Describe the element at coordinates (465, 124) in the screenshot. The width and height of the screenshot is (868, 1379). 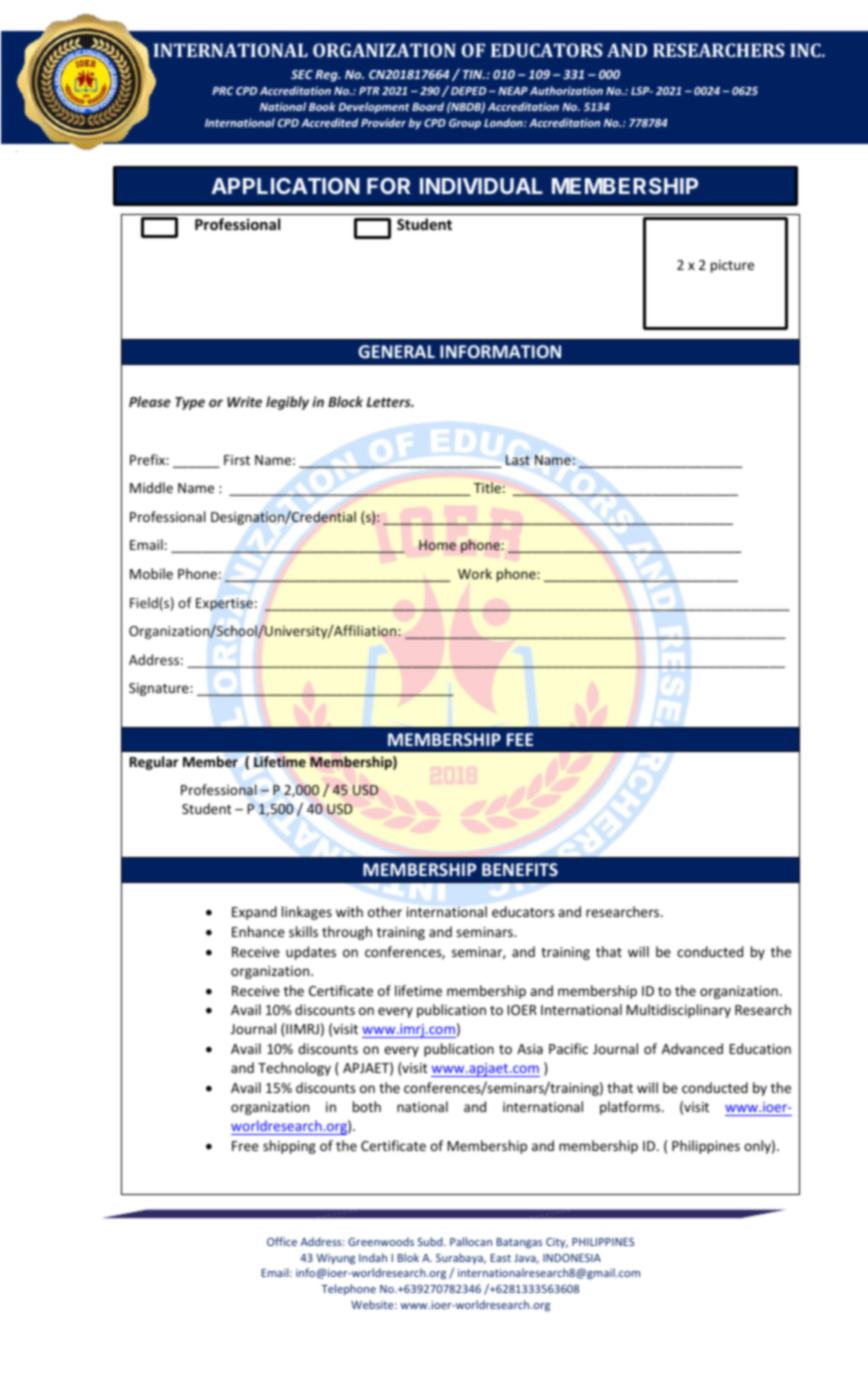
I see `Group` at that location.
